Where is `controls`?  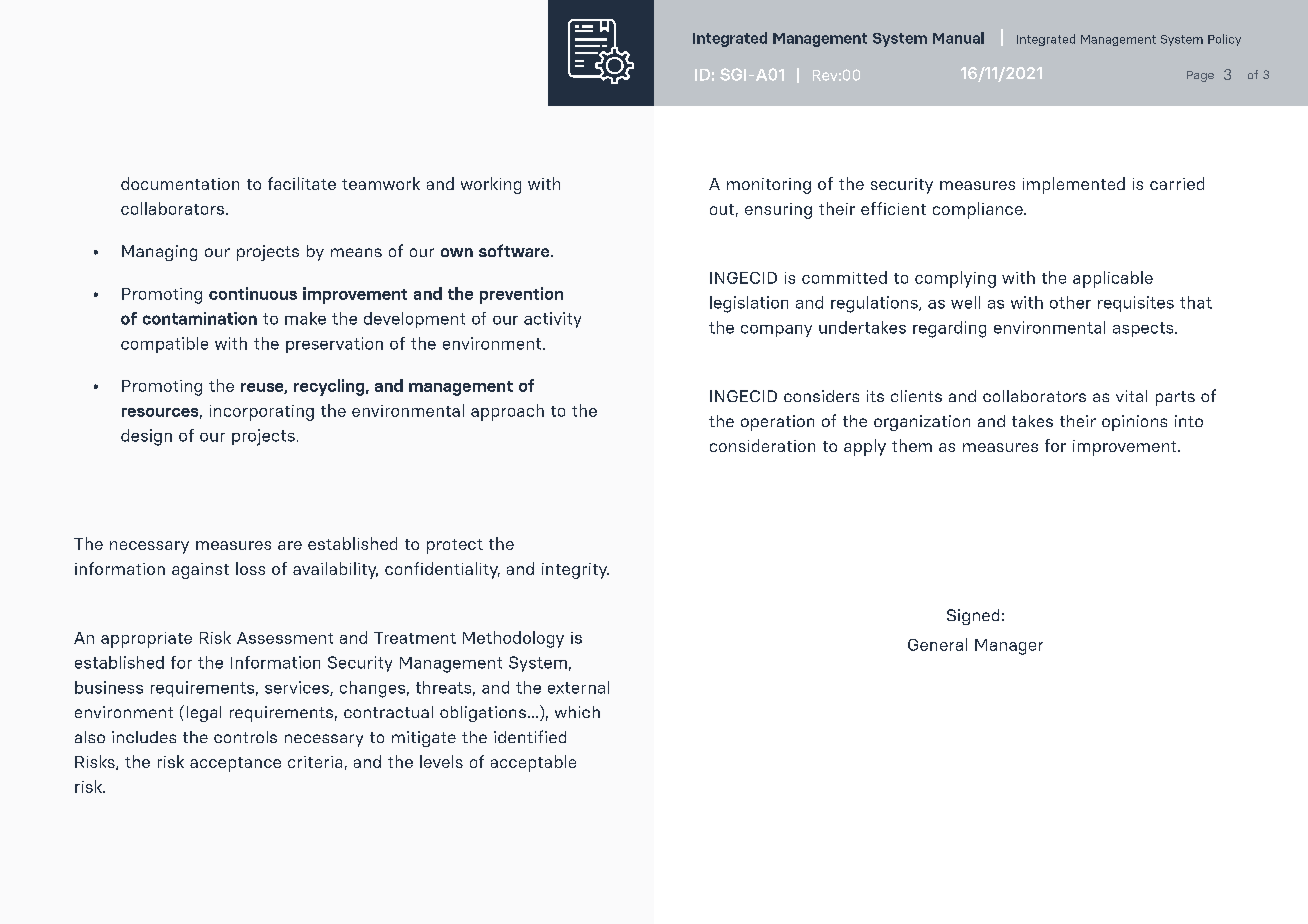
controls is located at coordinates (245, 737).
